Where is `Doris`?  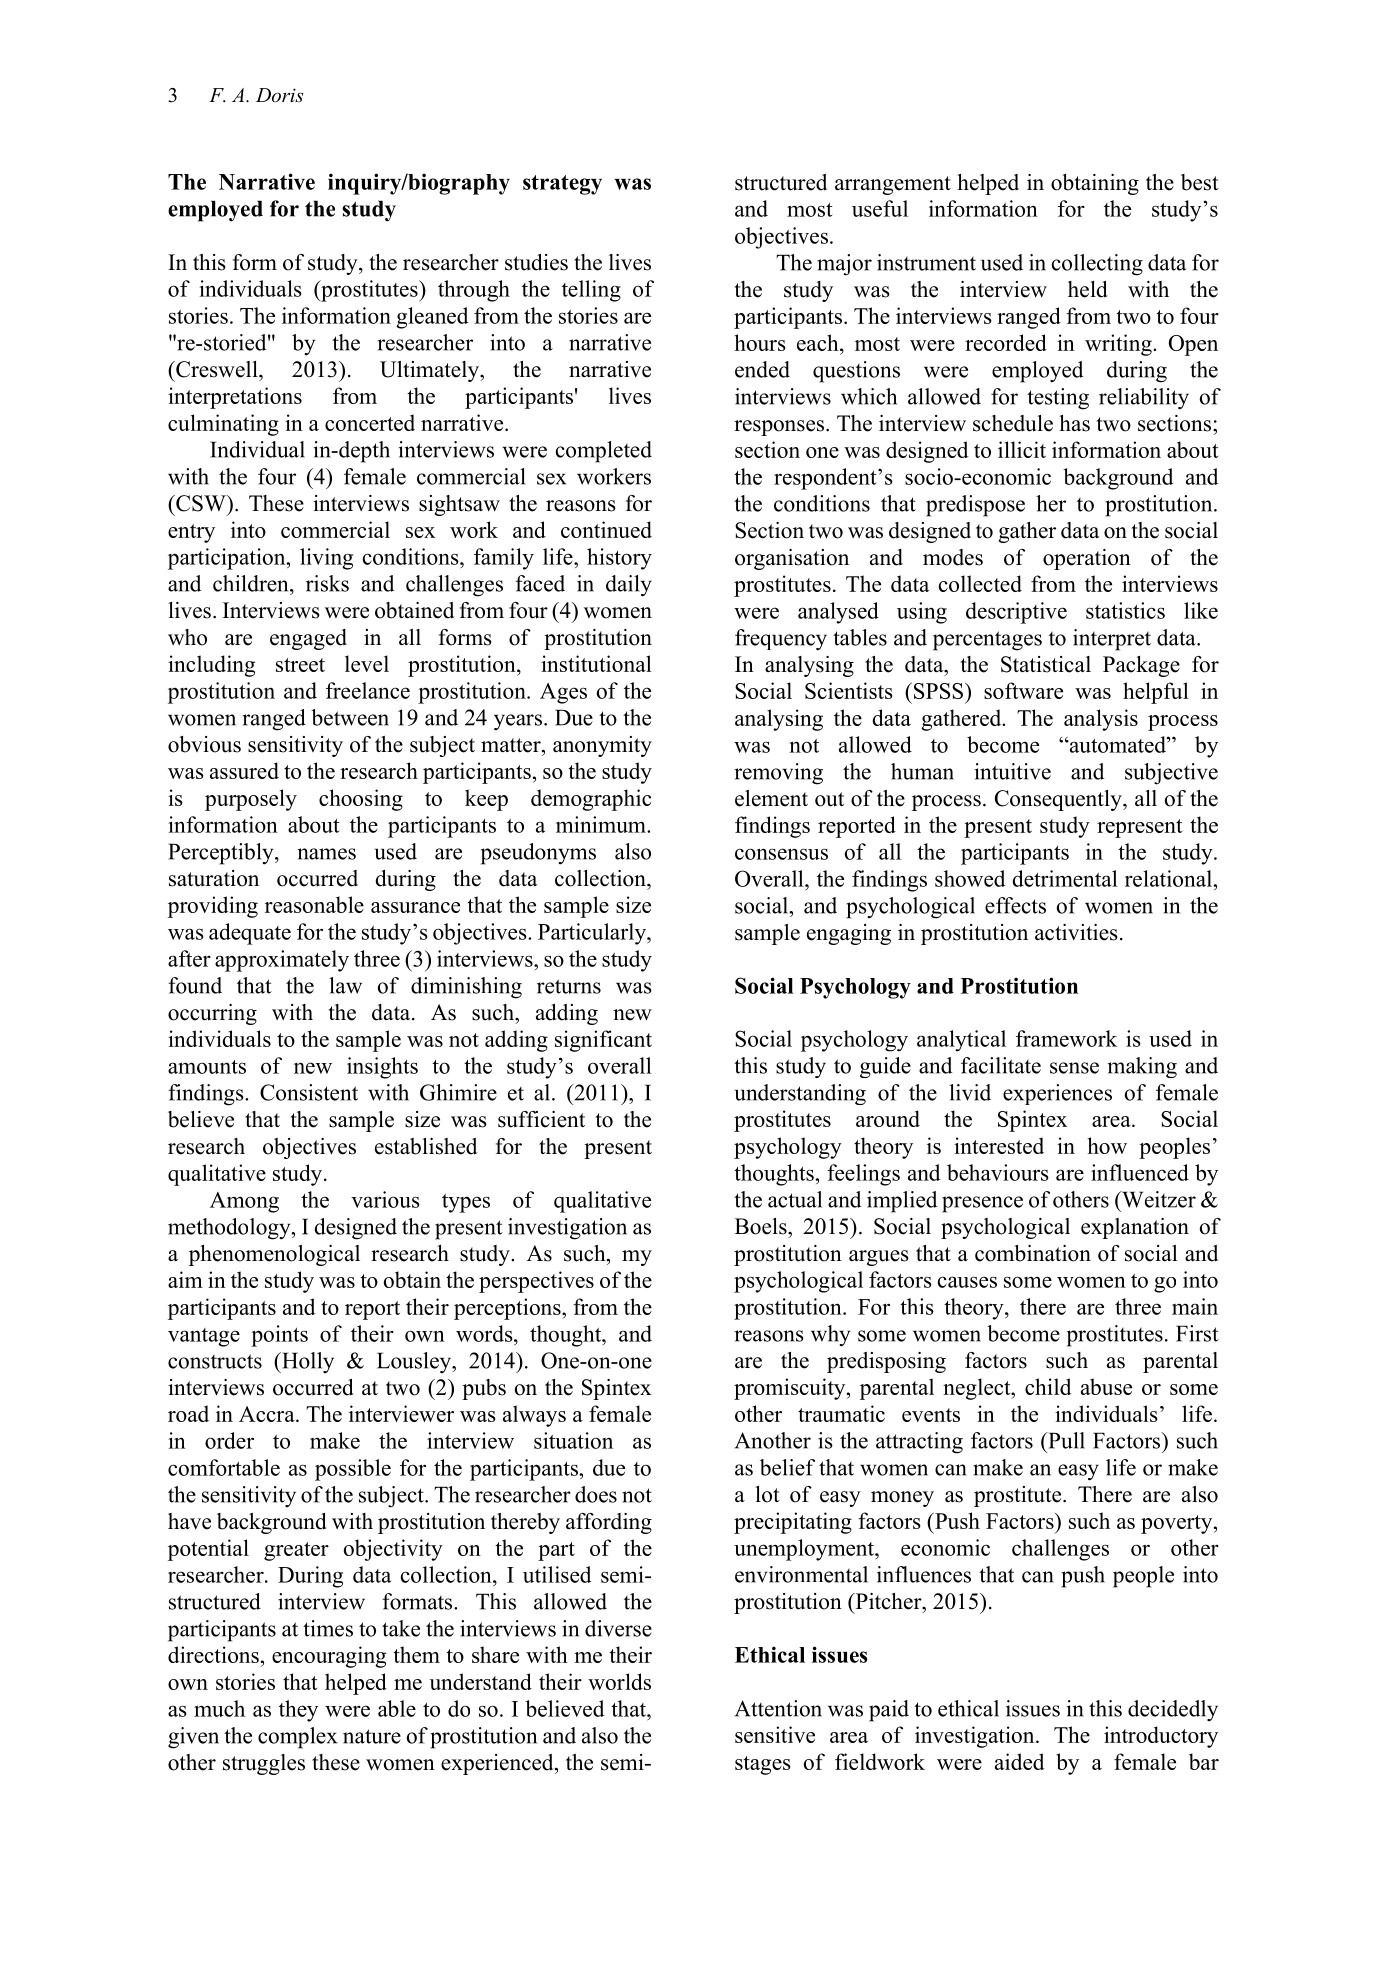 Doris is located at coordinates (280, 95).
